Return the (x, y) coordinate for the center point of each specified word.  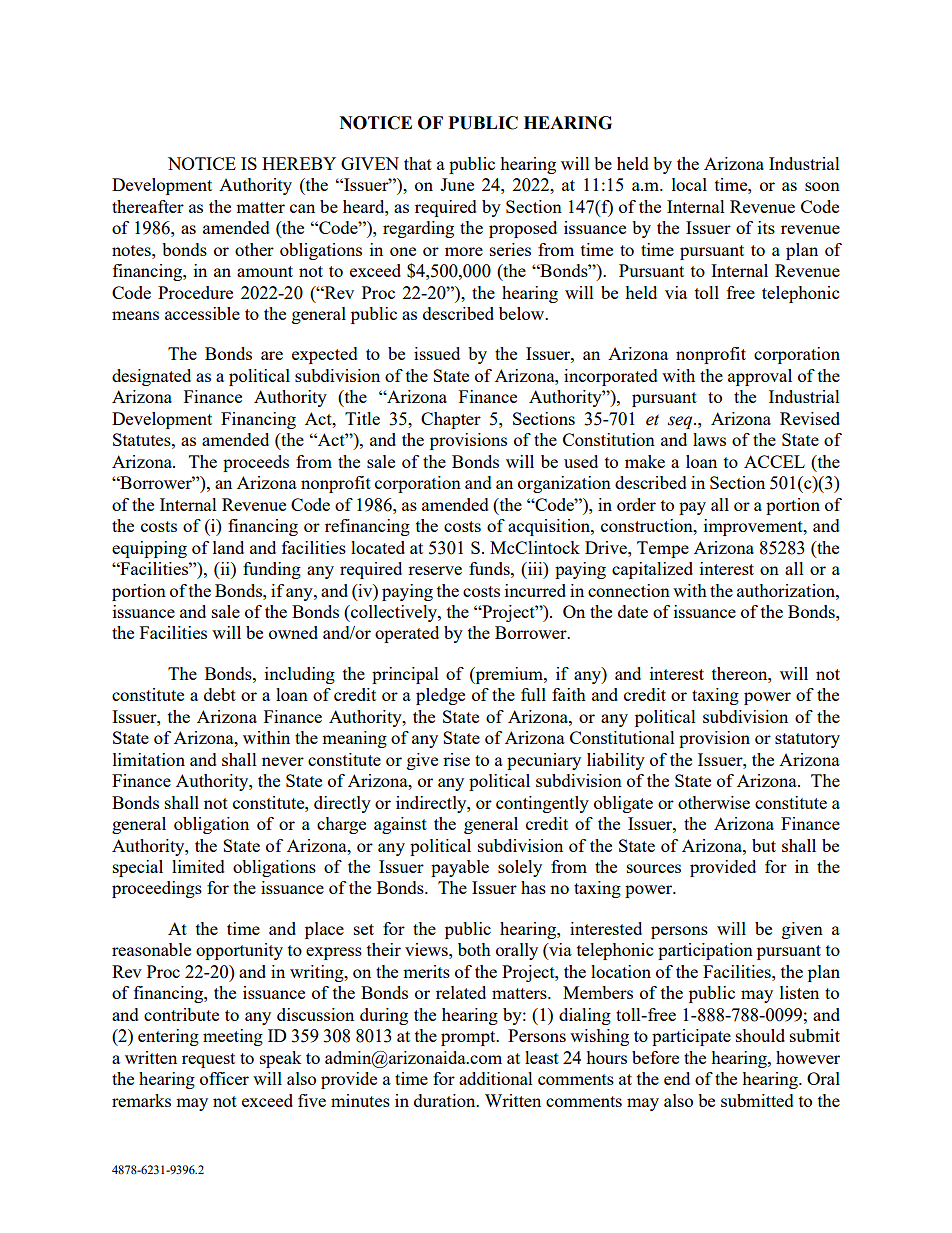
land (228, 547)
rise (456, 759)
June (457, 184)
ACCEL (774, 461)
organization (564, 484)
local (689, 184)
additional (496, 1078)
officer (224, 1078)
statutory (807, 740)
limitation (149, 759)
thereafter (148, 206)
